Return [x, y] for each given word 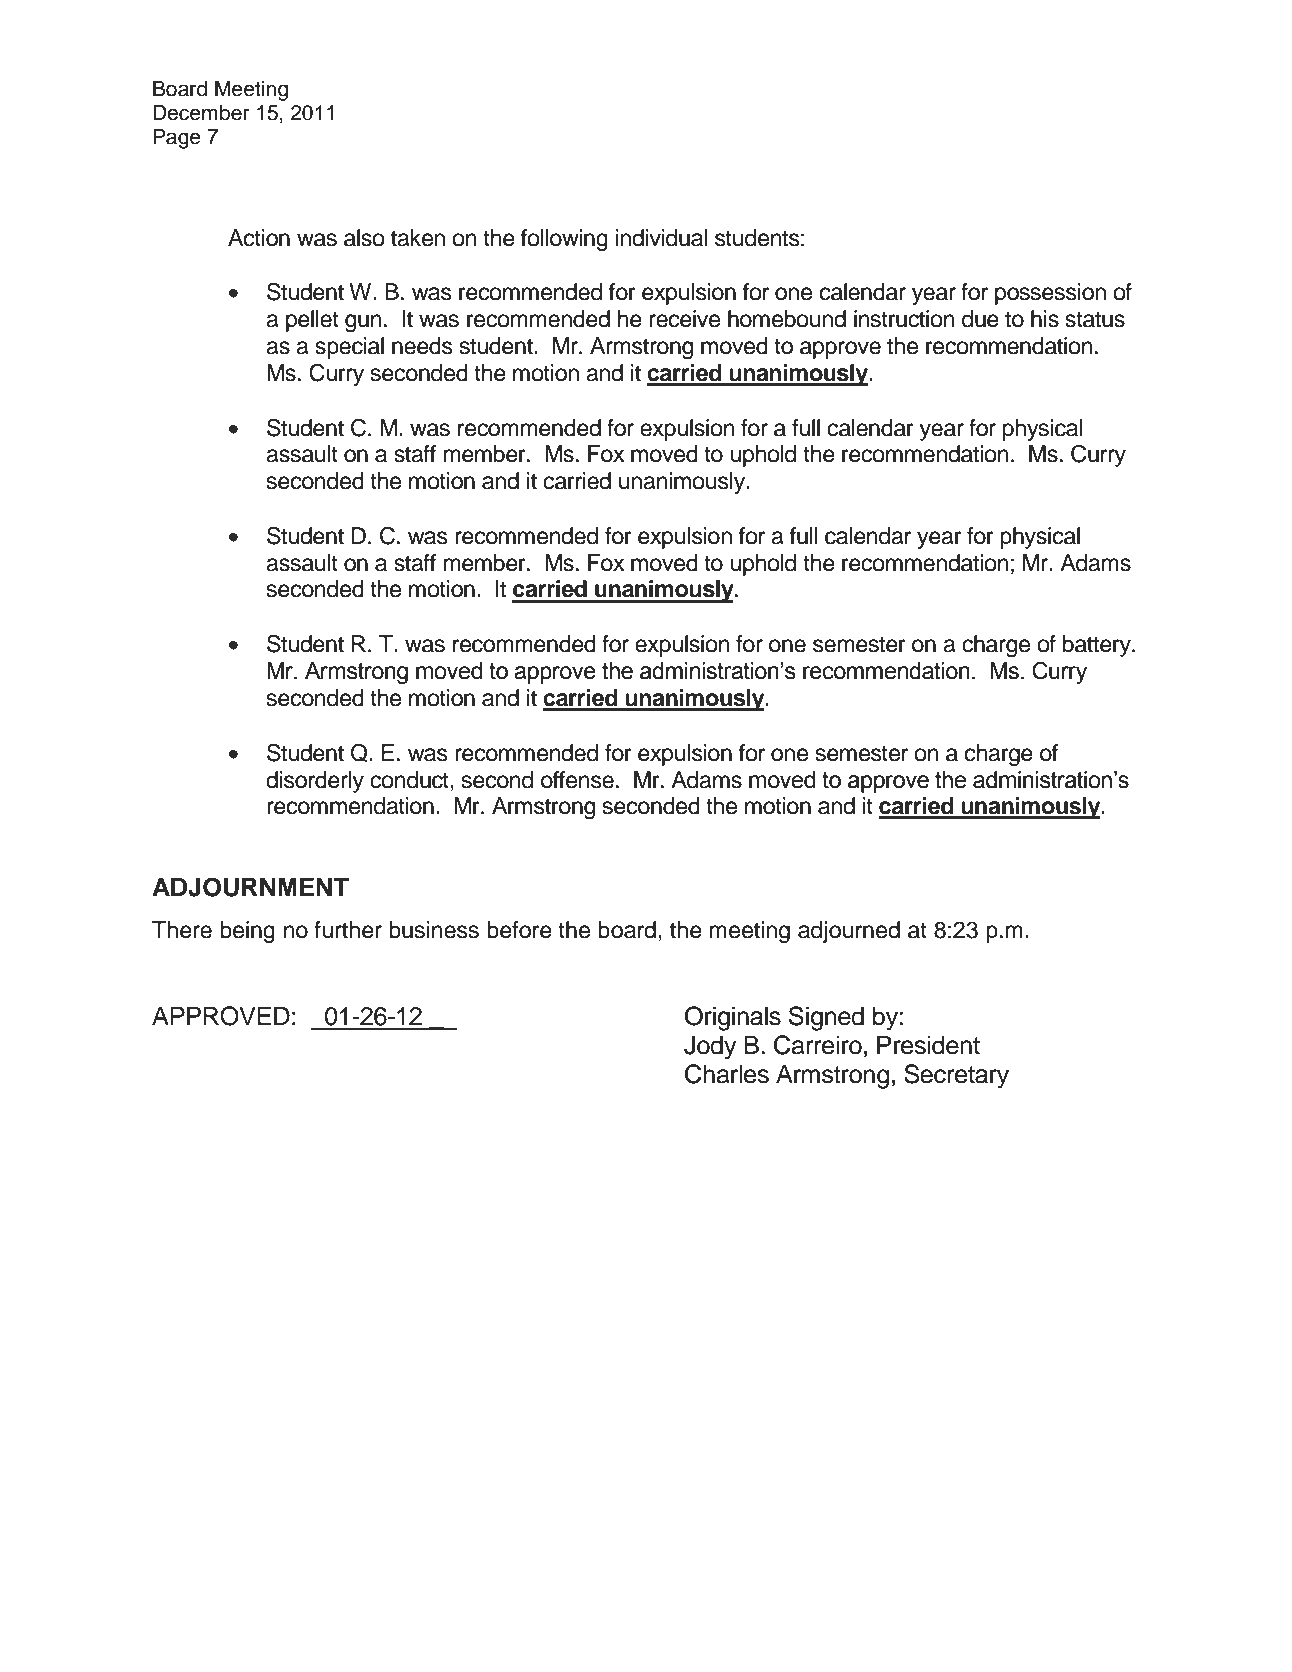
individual [661, 238]
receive [684, 319]
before [519, 930]
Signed [826, 1018]
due [980, 319]
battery [1098, 646]
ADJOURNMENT [250, 887]
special [349, 348]
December [201, 113]
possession [1050, 294]
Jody [710, 1047]
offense [577, 780]
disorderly [315, 782]
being [247, 932]
